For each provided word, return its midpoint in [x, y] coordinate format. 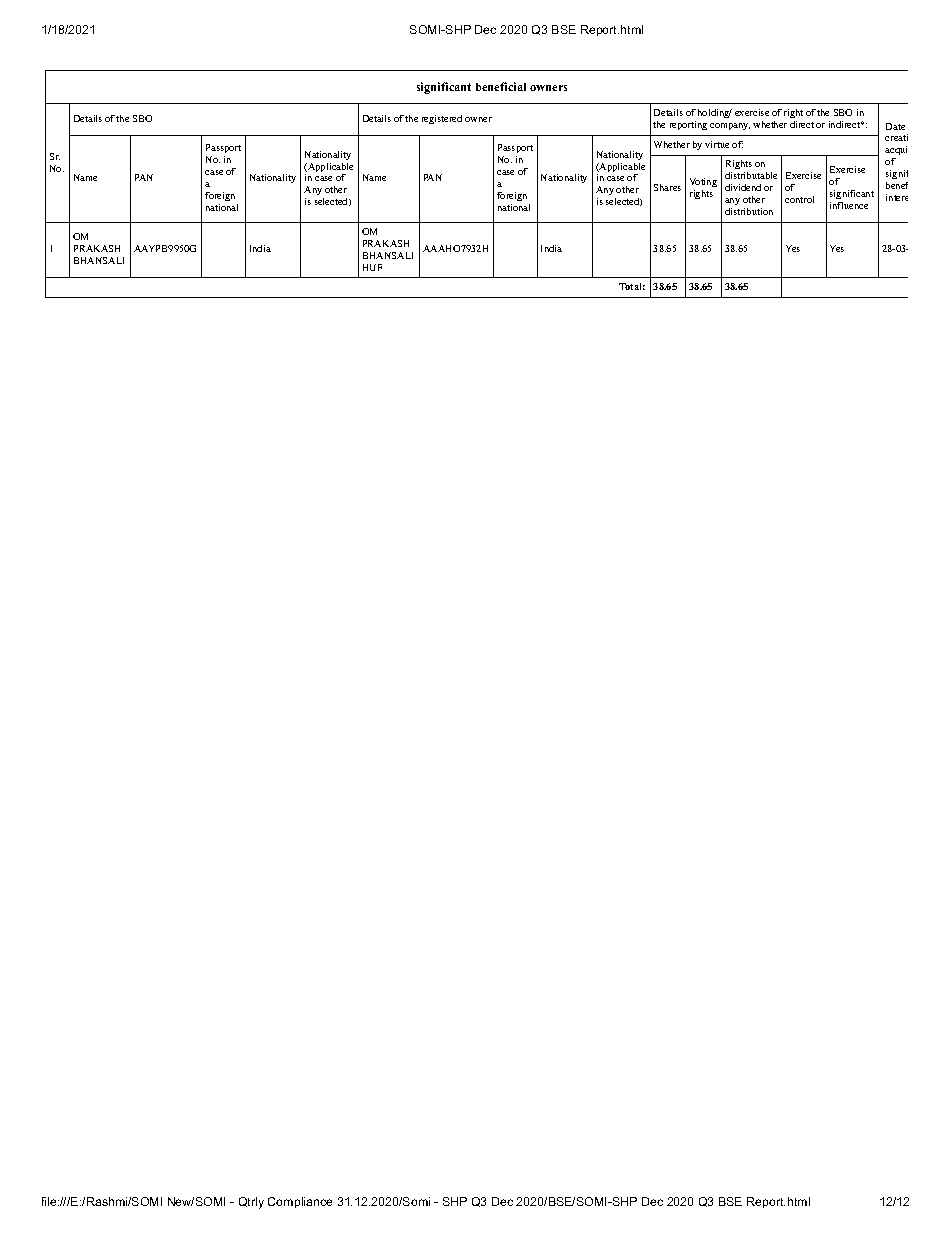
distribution [749, 211]
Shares [667, 187]
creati [896, 137]
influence [849, 205]
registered [442, 119]
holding [715, 113]
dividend [743, 187]
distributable [751, 175]
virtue [717, 144]
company [730, 126]
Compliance [300, 1202]
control [799, 199]
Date [895, 126]
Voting [703, 182]
